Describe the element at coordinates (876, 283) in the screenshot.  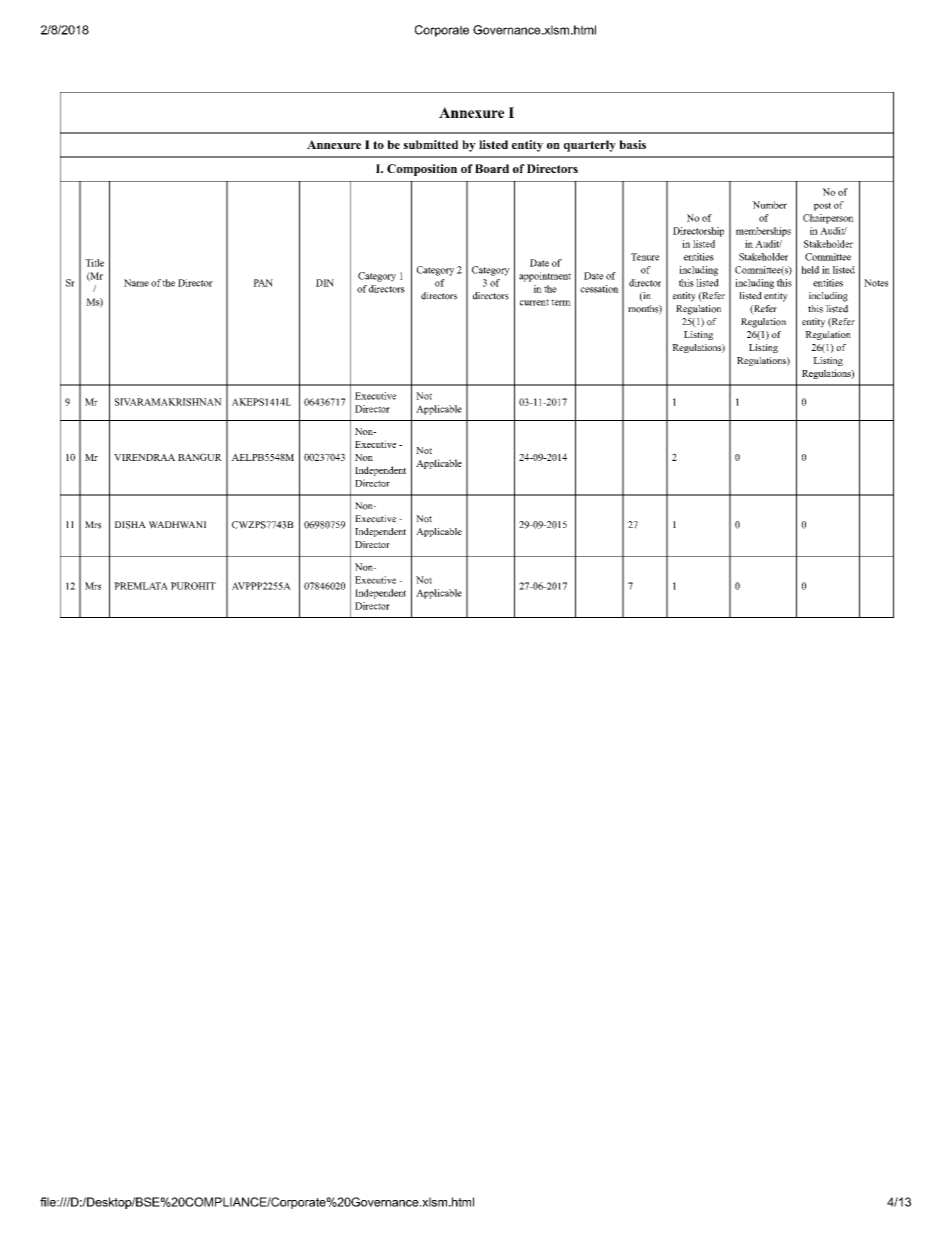
I see `Notes` at that location.
